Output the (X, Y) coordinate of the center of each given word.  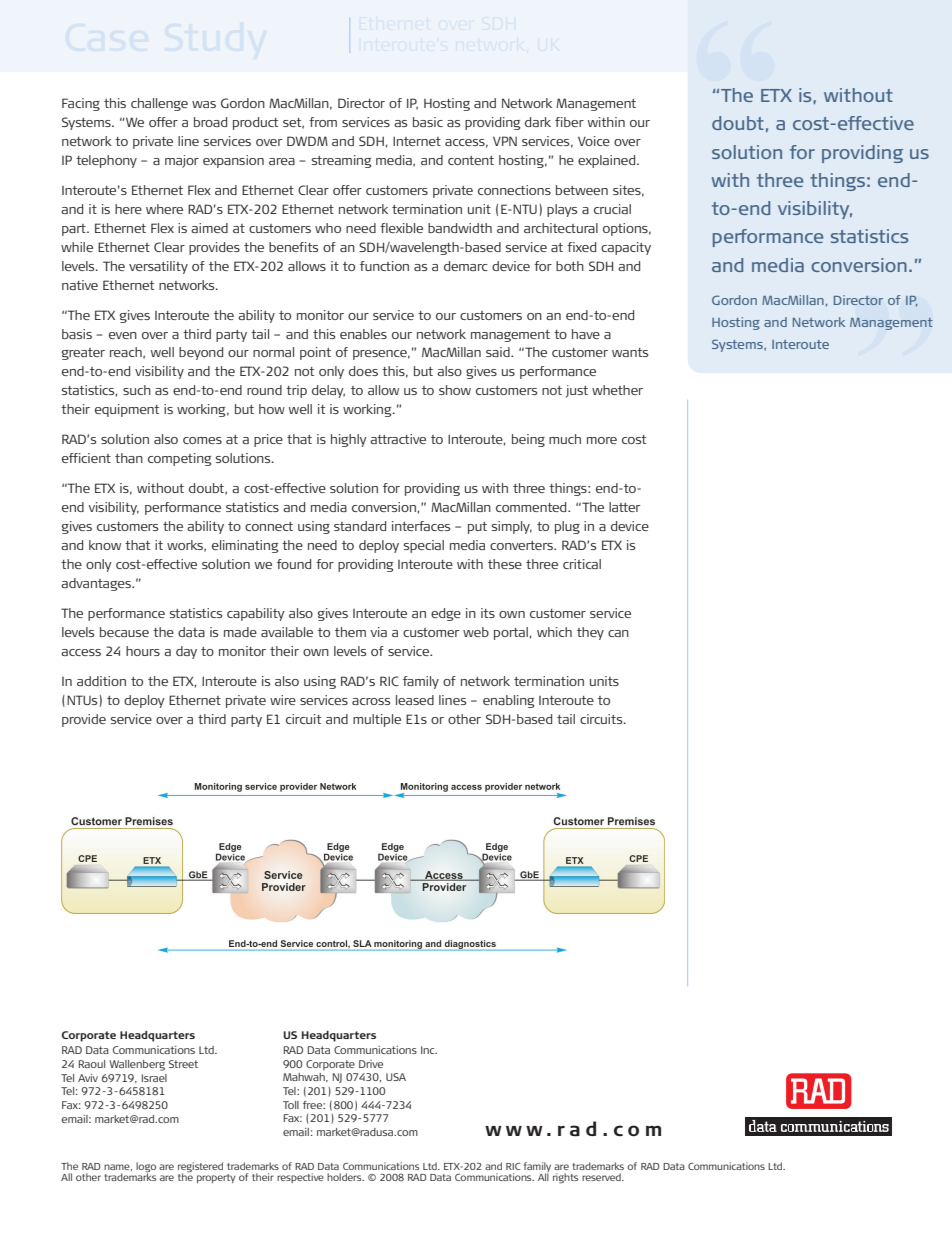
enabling (509, 701)
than (129, 458)
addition (101, 681)
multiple (377, 720)
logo (146, 1168)
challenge (159, 104)
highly (349, 440)
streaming (342, 161)
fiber (569, 122)
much (565, 439)
